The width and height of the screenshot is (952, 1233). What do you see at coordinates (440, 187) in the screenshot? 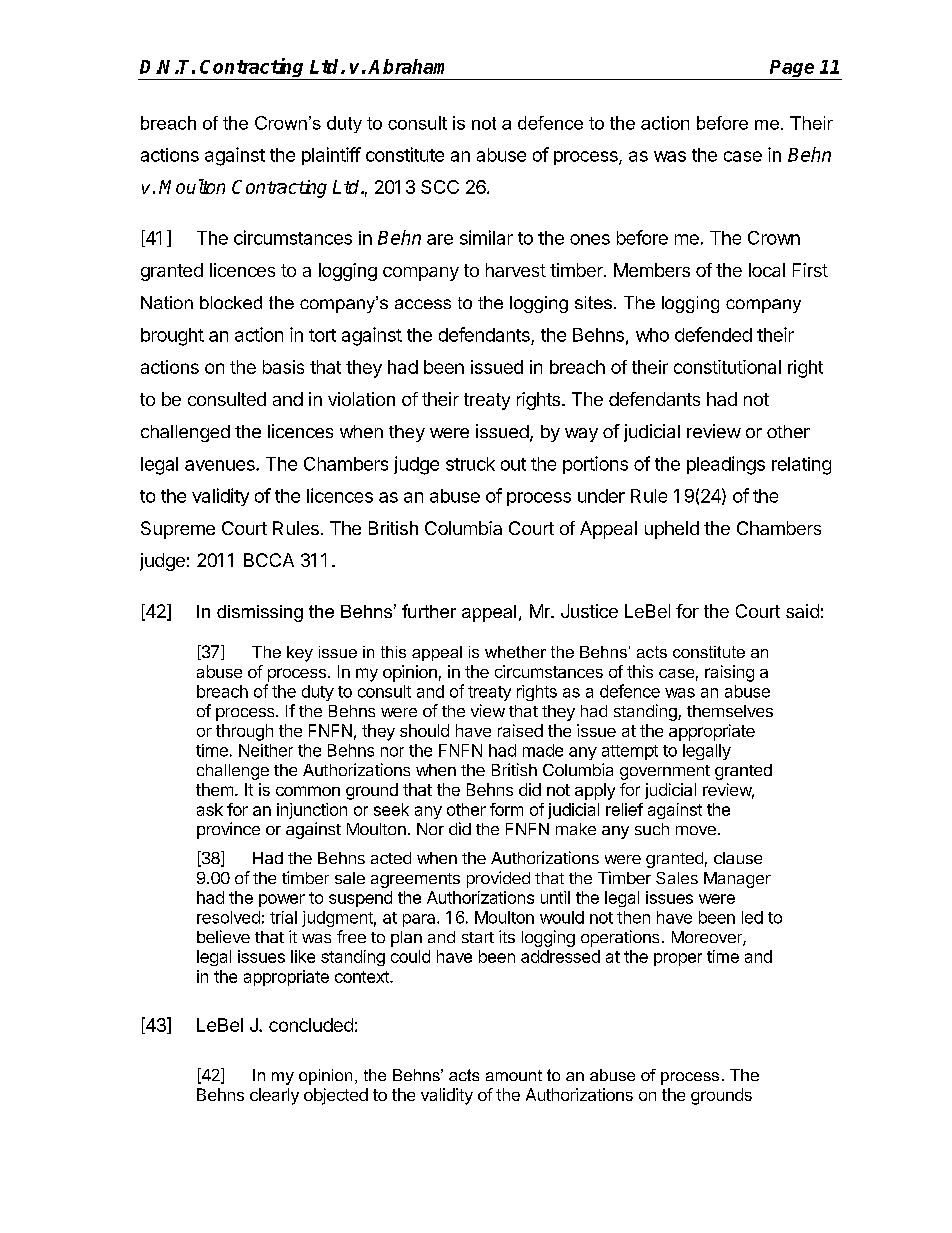
I see `SCC` at bounding box center [440, 187].
